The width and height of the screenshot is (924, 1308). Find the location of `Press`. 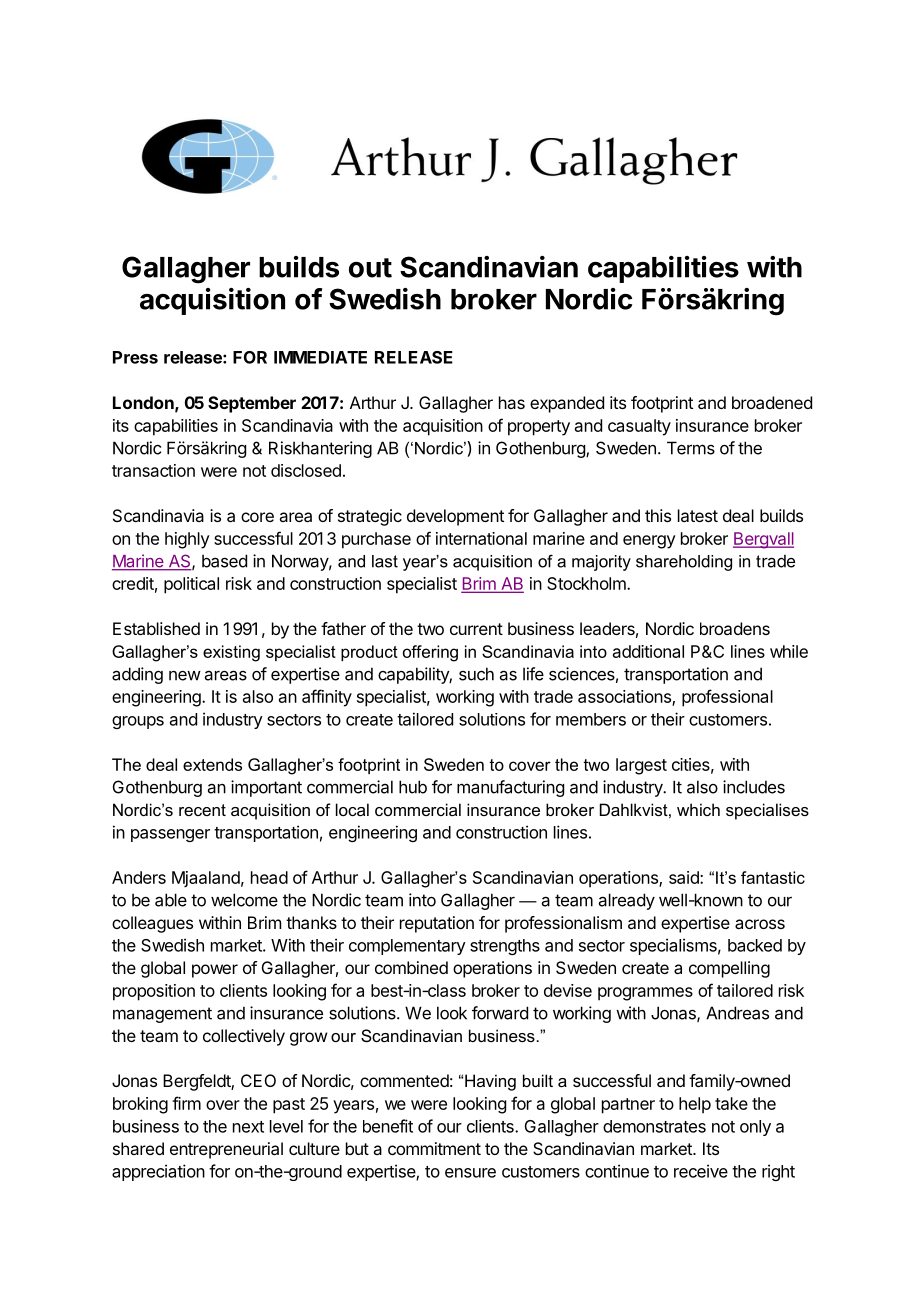

Press is located at coordinates (135, 357).
